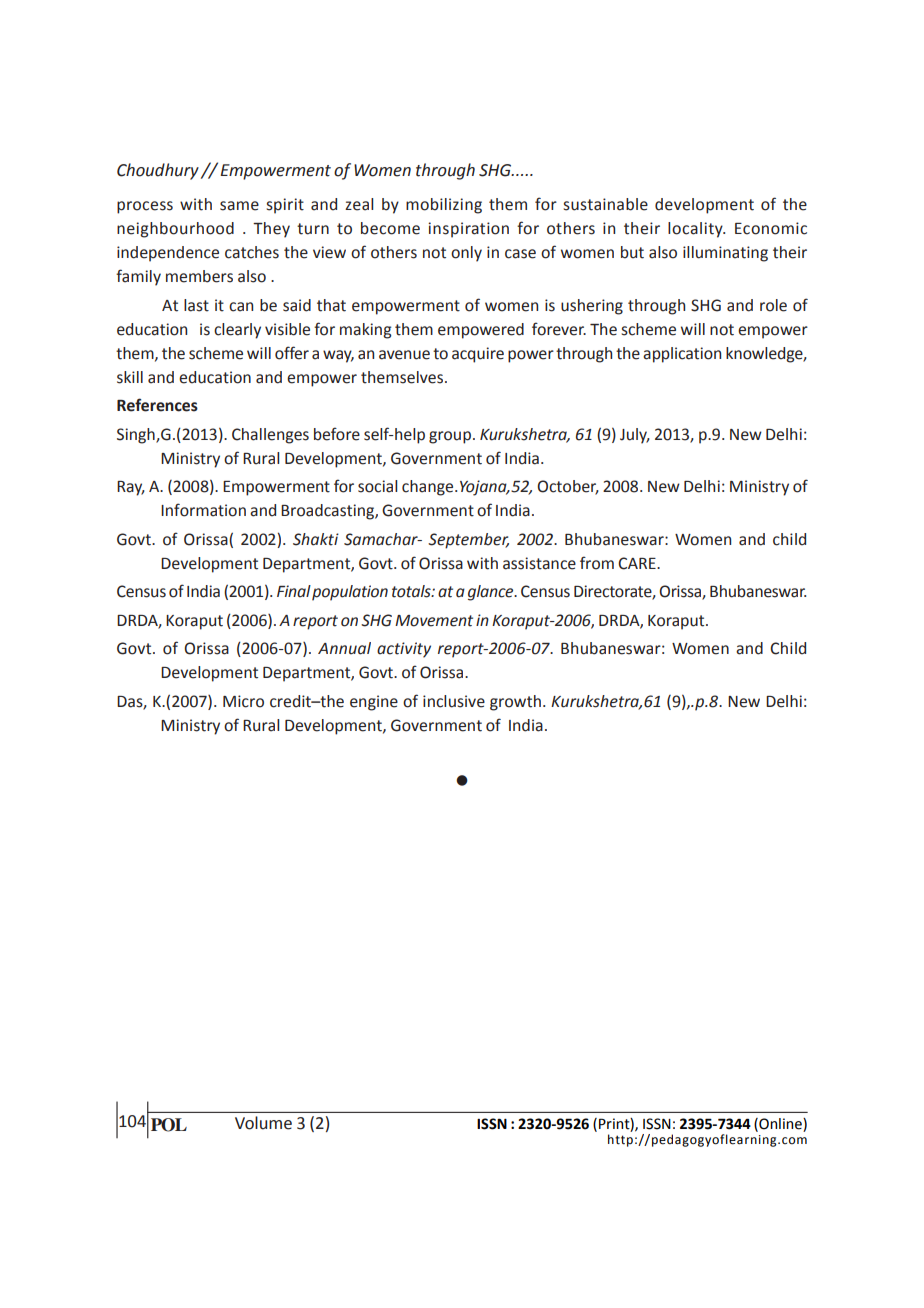 This screenshot has width=924, height=1308. I want to click on POL, so click(169, 1125).
